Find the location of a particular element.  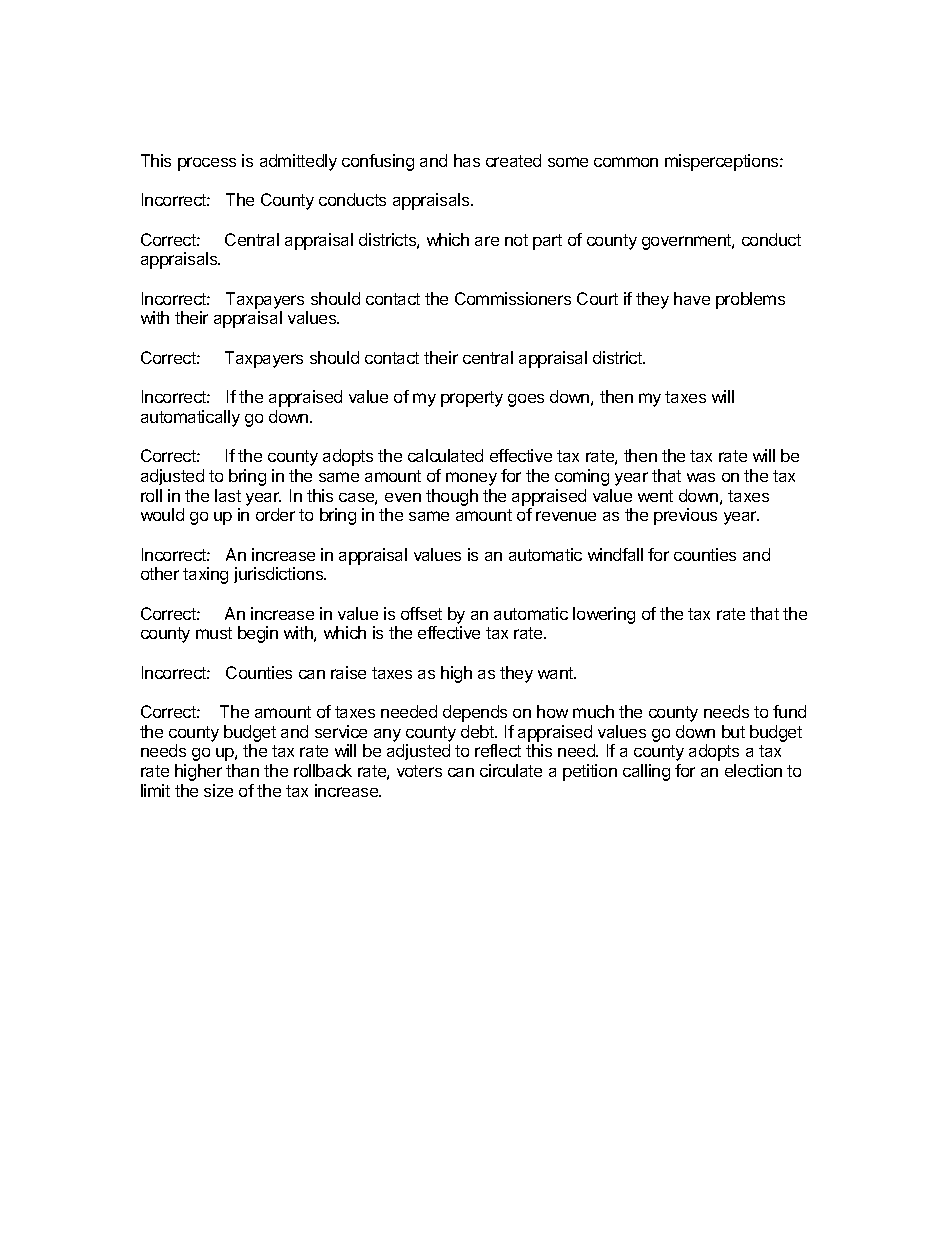

than is located at coordinates (242, 770).
